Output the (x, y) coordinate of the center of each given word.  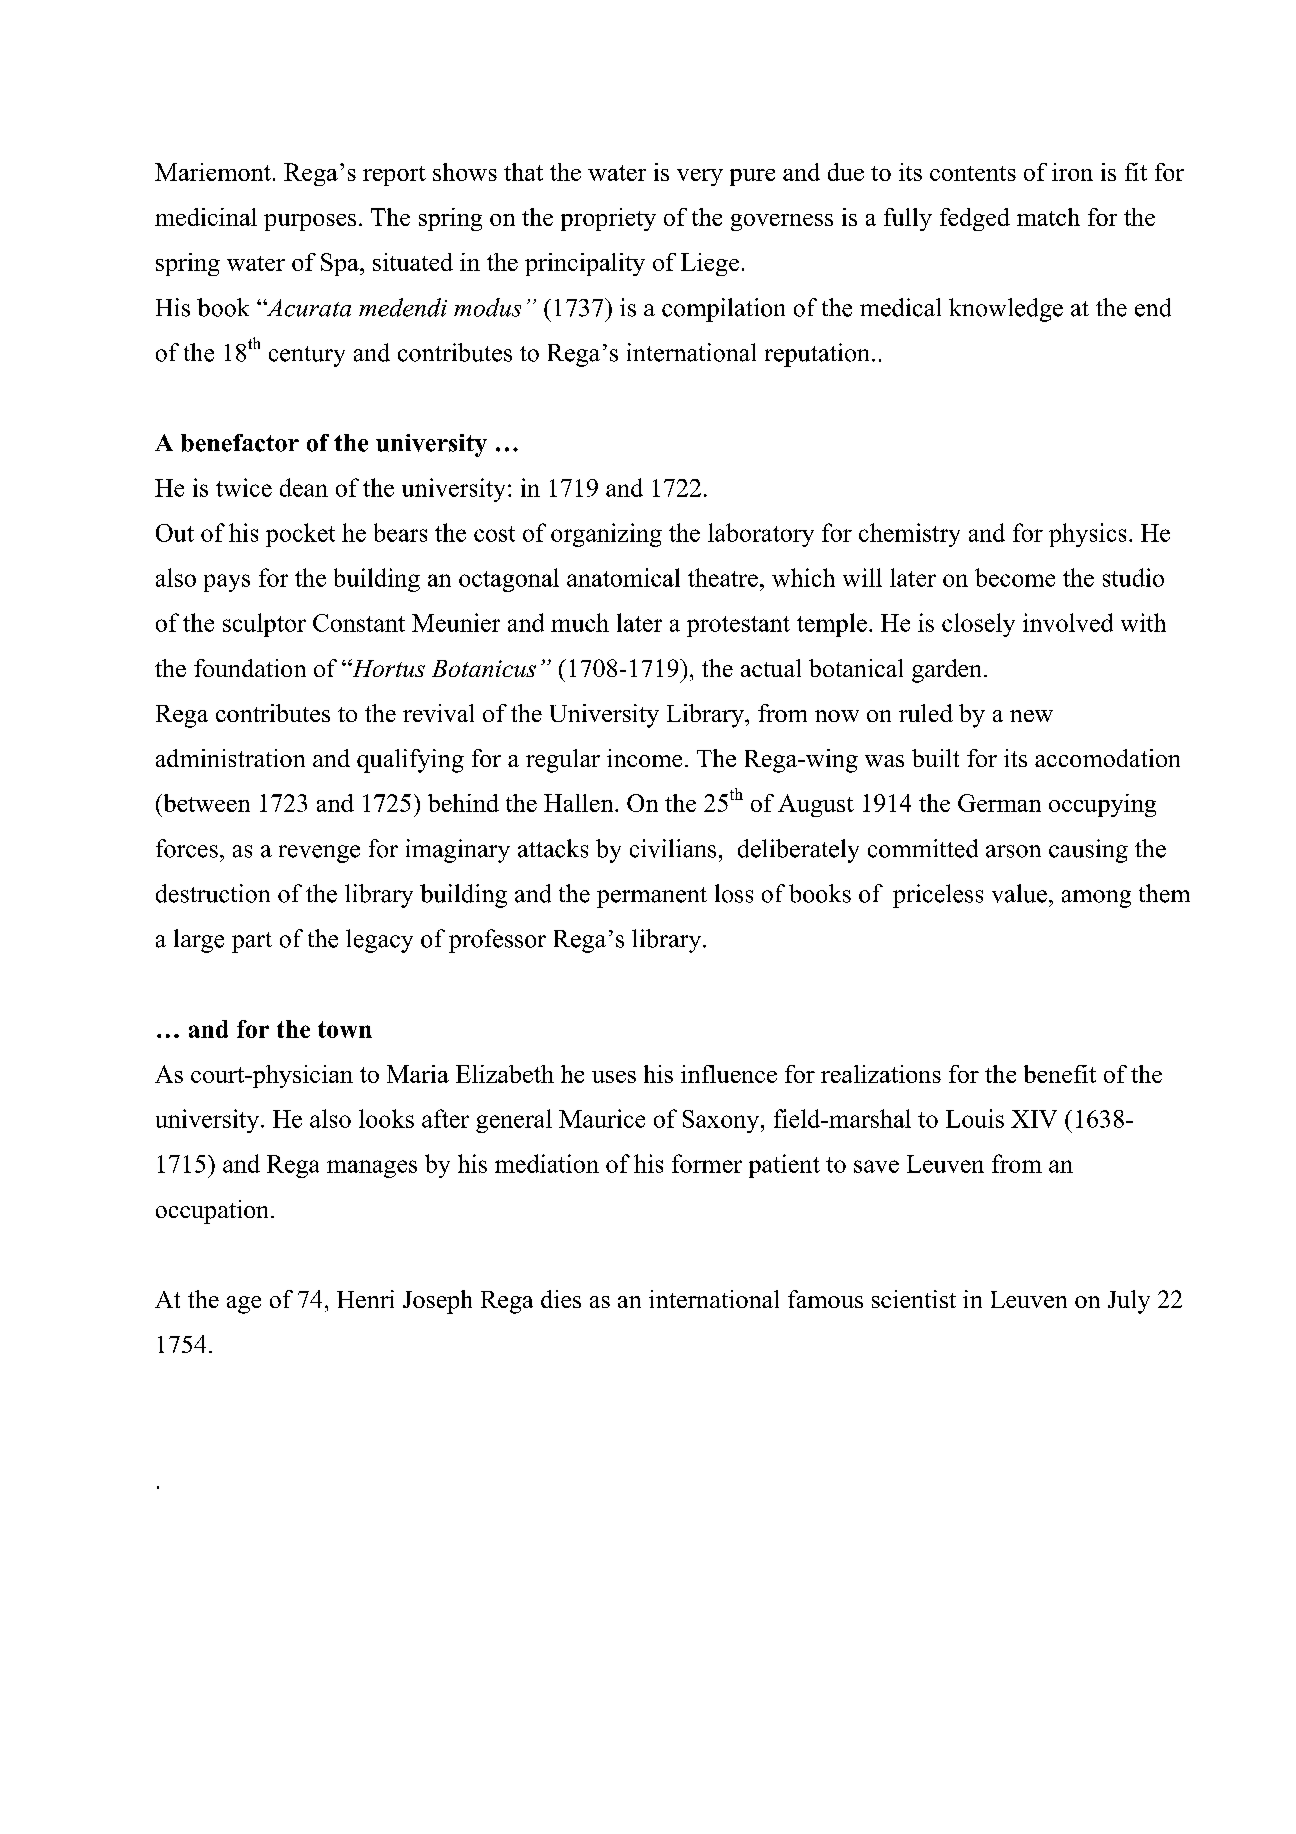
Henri (365, 1299)
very (700, 177)
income (644, 758)
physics (1087, 535)
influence (729, 1074)
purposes (310, 222)
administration (230, 758)
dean (304, 487)
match (1048, 217)
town (345, 1029)
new (1031, 716)
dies (561, 1299)
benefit (1060, 1074)
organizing (606, 535)
